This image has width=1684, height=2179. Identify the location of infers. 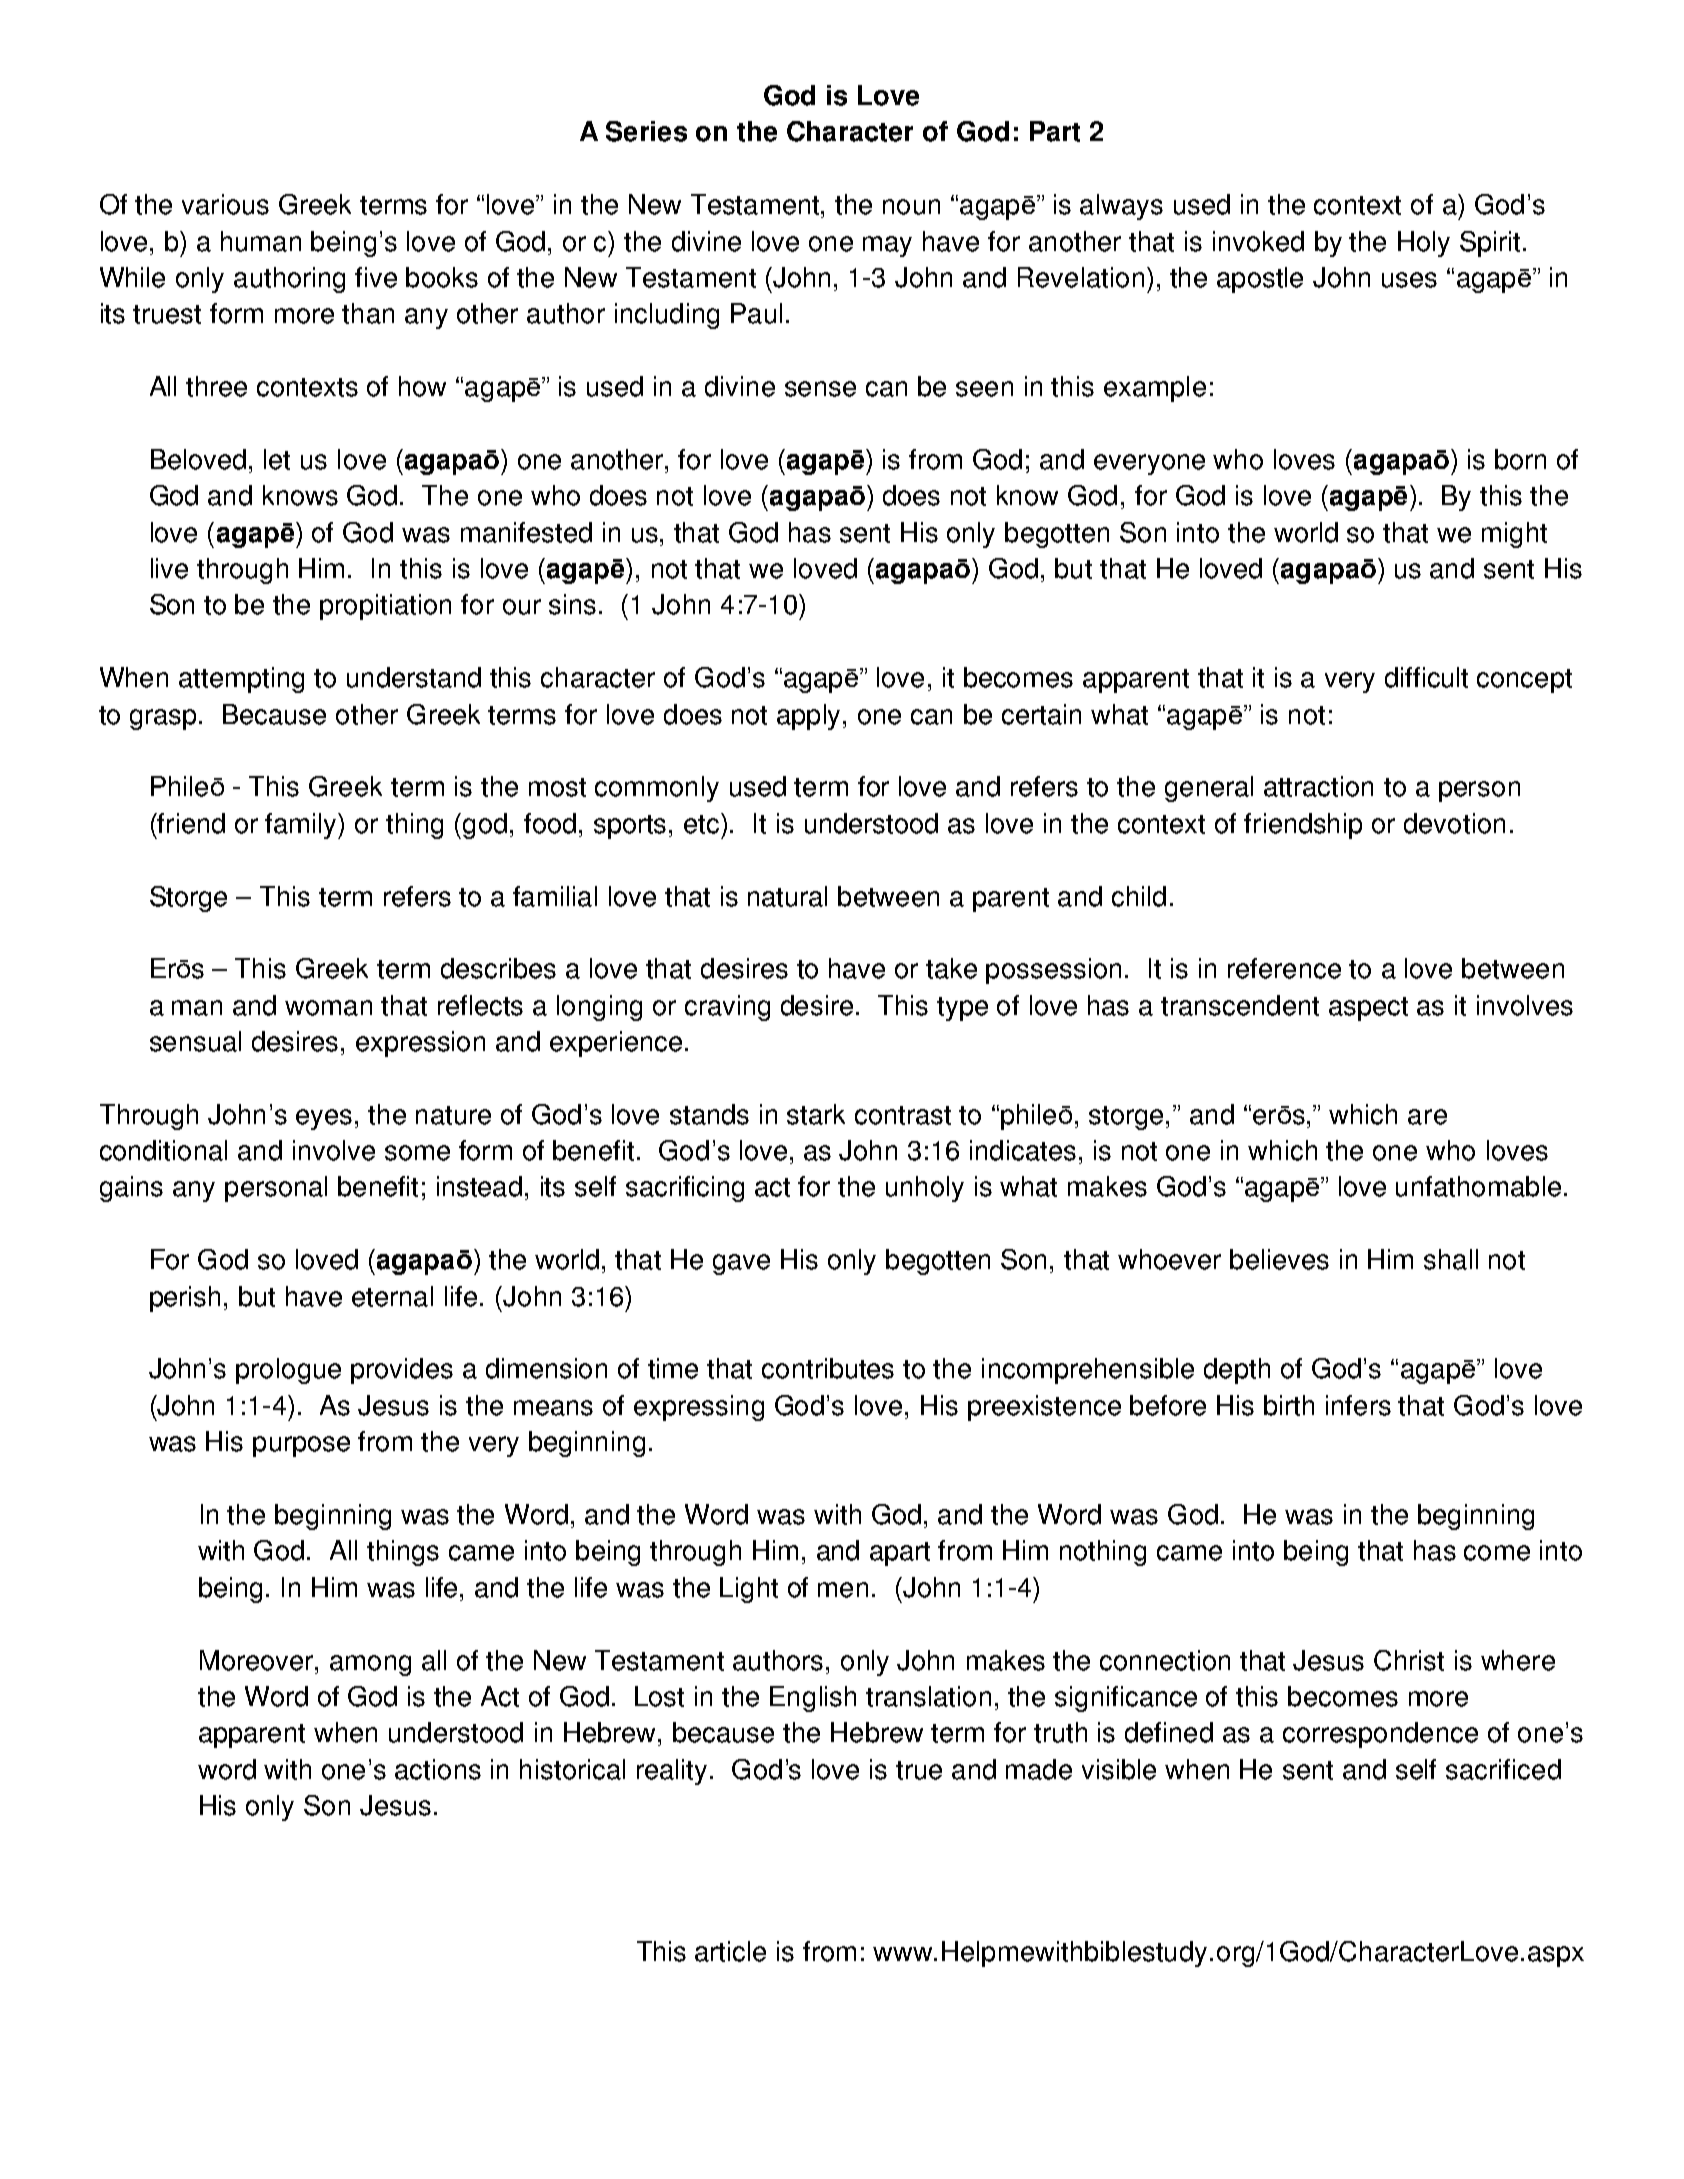
(1358, 1405).
